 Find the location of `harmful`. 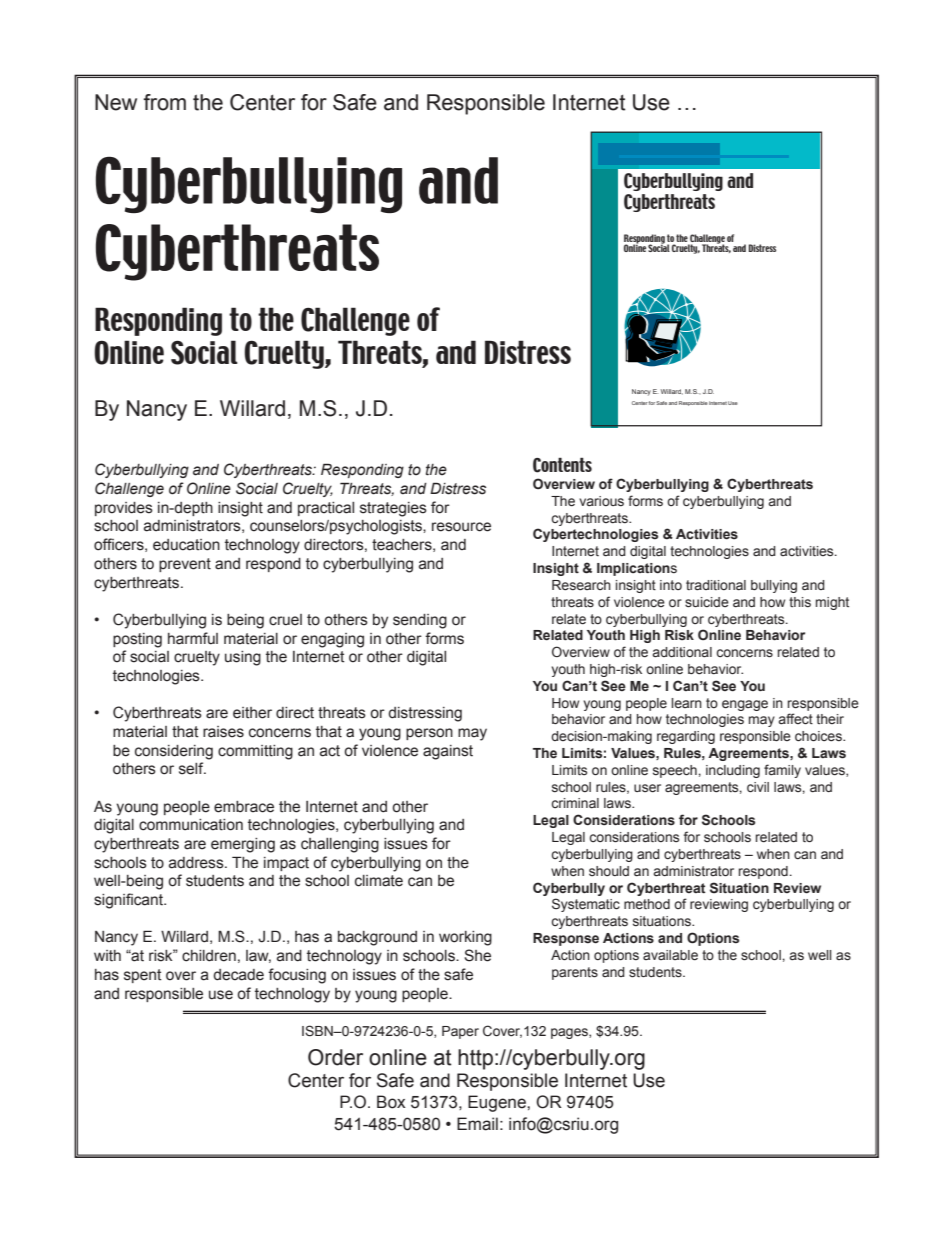

harmful is located at coordinates (193, 638).
